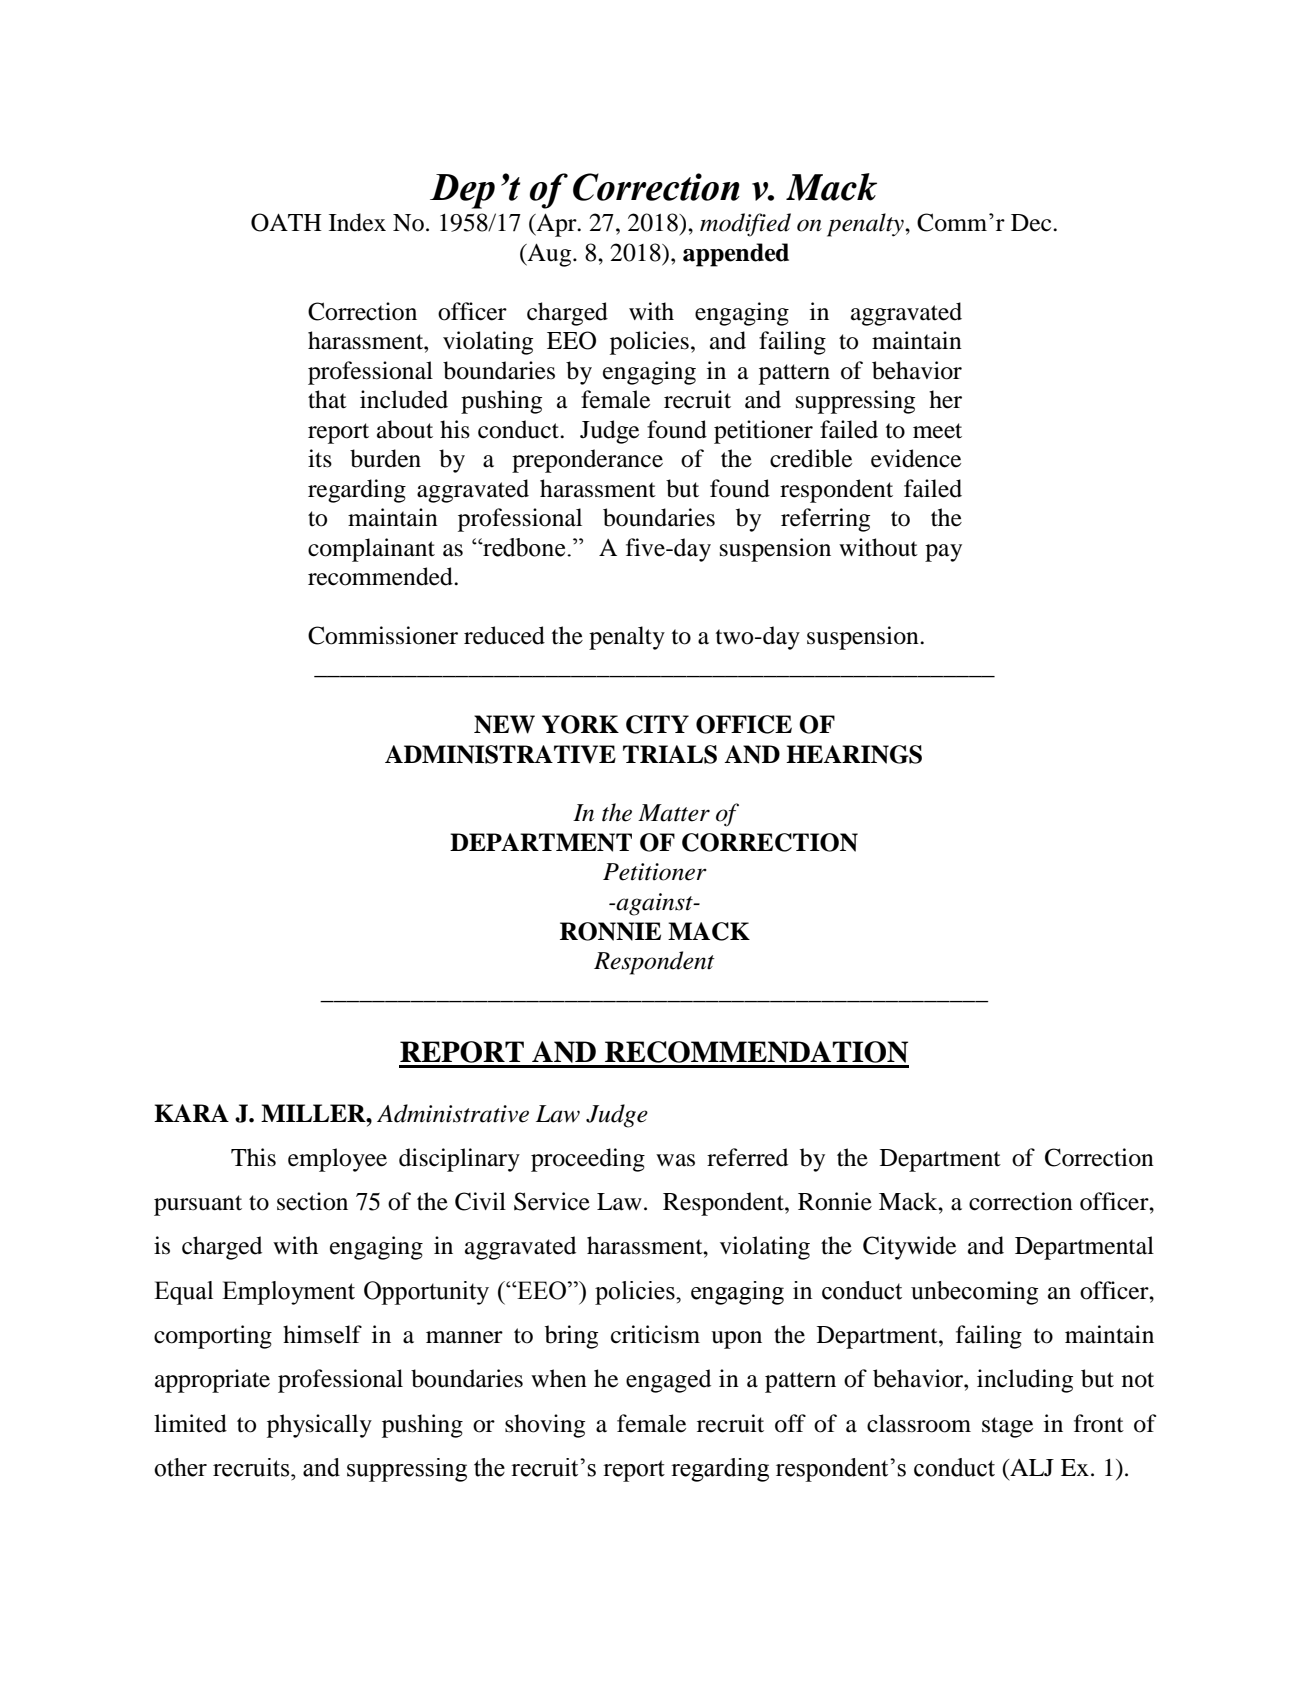 The image size is (1309, 1694). What do you see at coordinates (675, 1160) in the document?
I see `was` at bounding box center [675, 1160].
